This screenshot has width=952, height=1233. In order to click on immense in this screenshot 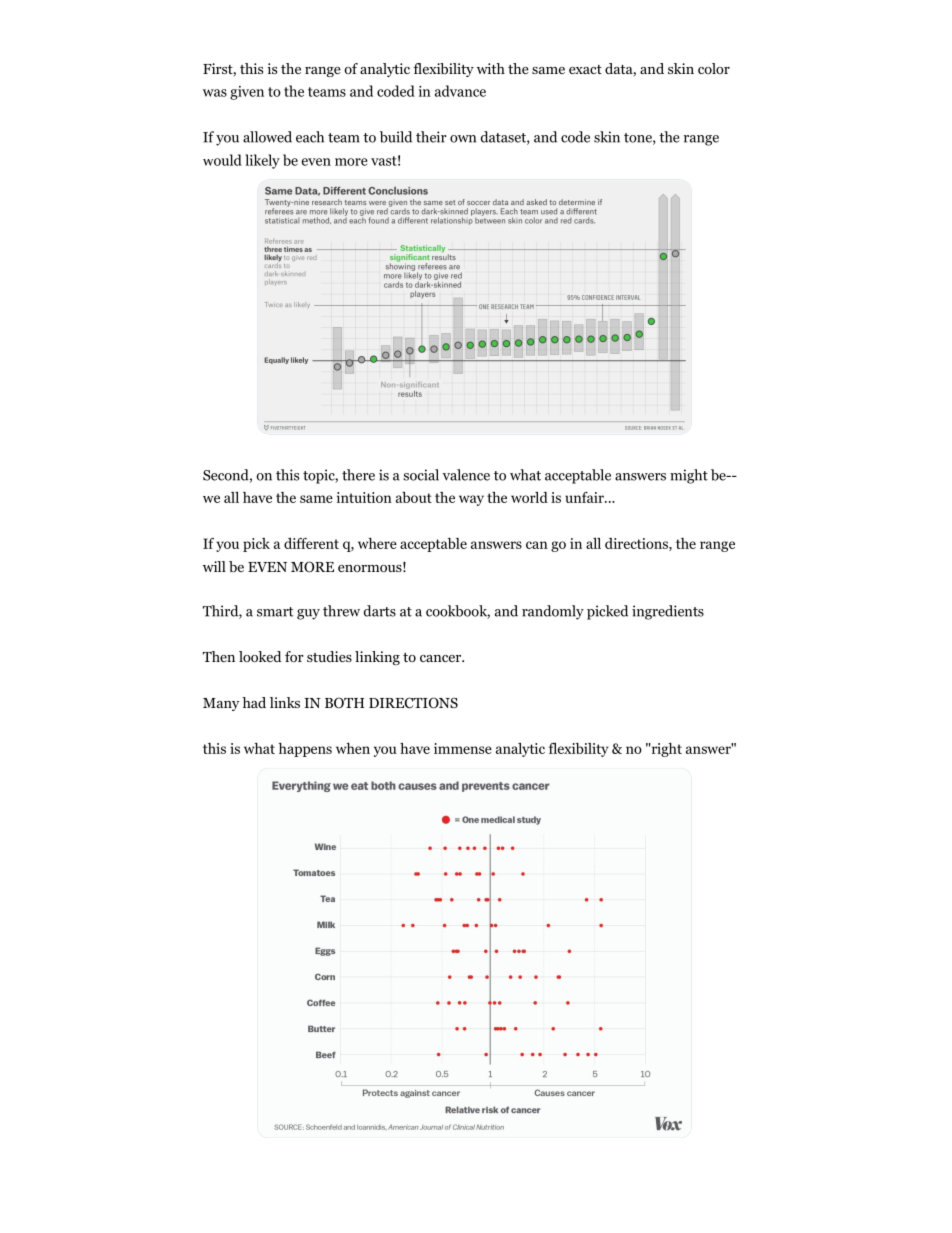, I will do `click(463, 748)`.
